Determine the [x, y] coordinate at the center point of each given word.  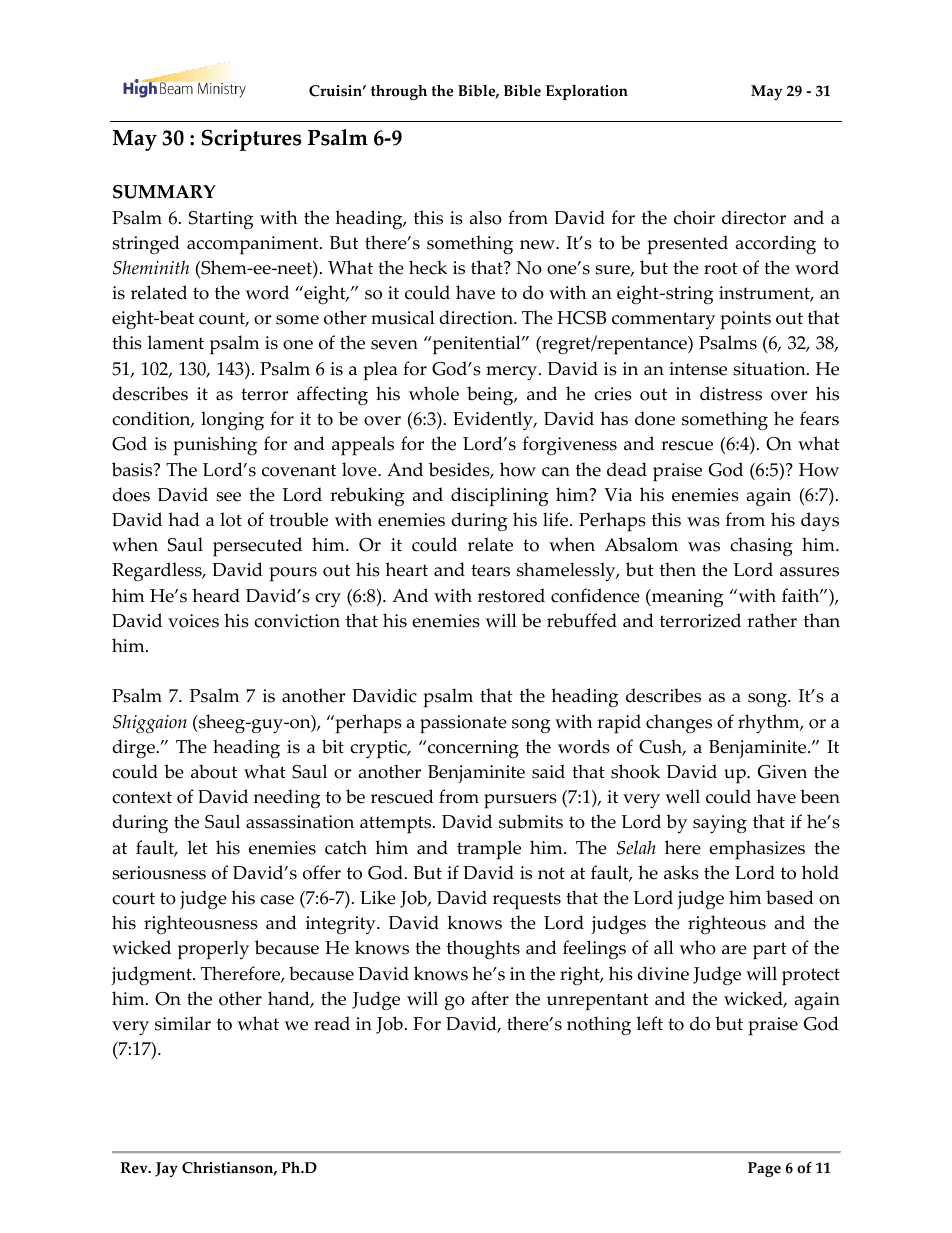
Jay [166, 1169]
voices [193, 621]
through [399, 92]
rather [772, 620]
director [754, 217]
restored [511, 595]
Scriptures [251, 140]
